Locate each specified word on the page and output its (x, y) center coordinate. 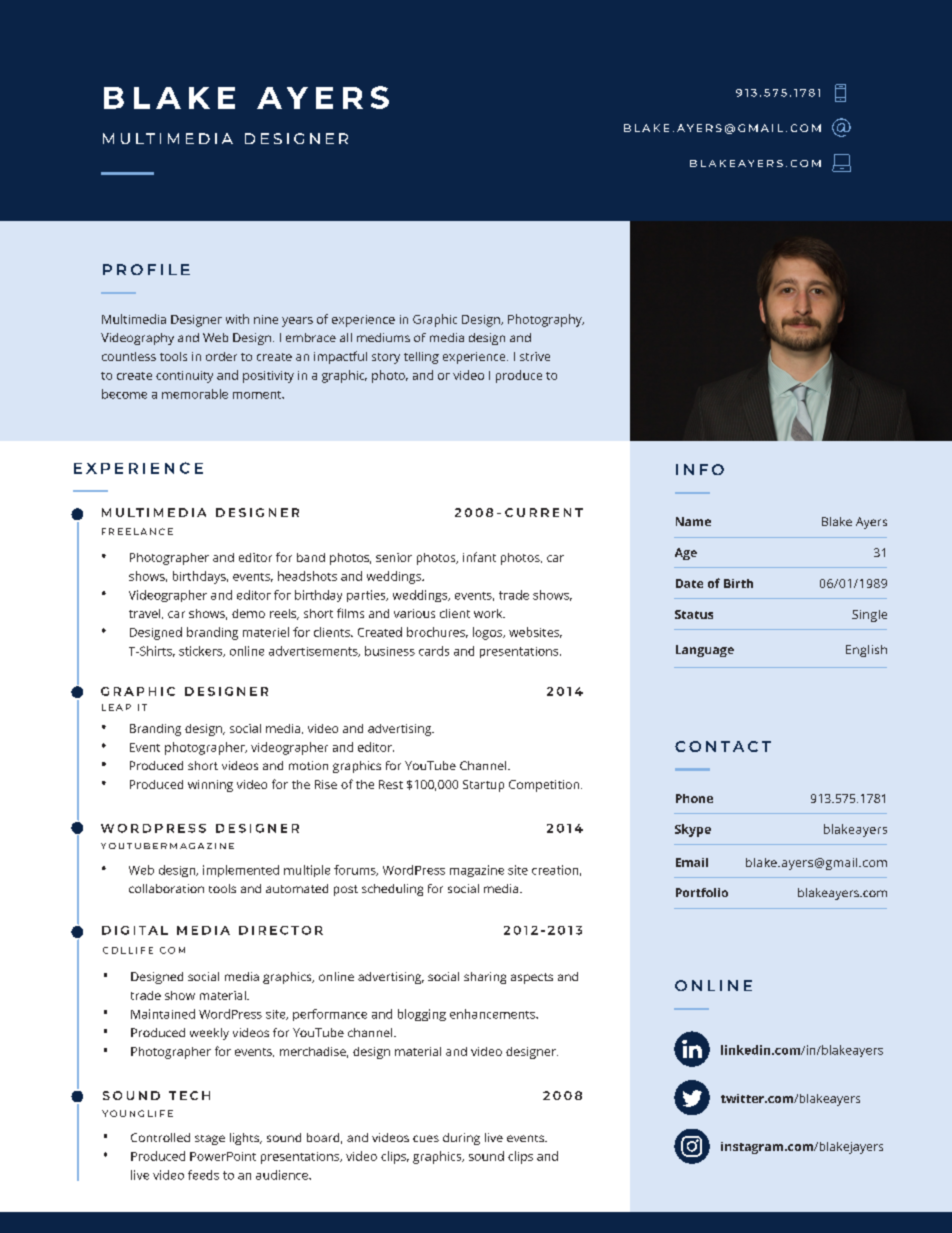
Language (705, 651)
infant (479, 557)
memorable (195, 394)
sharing (485, 978)
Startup (483, 786)
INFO (700, 469)
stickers (202, 651)
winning (210, 786)
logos (489, 633)
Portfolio (702, 892)
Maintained (163, 1014)
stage (210, 1140)
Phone (694, 798)
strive (535, 356)
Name (693, 521)
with (237, 319)
